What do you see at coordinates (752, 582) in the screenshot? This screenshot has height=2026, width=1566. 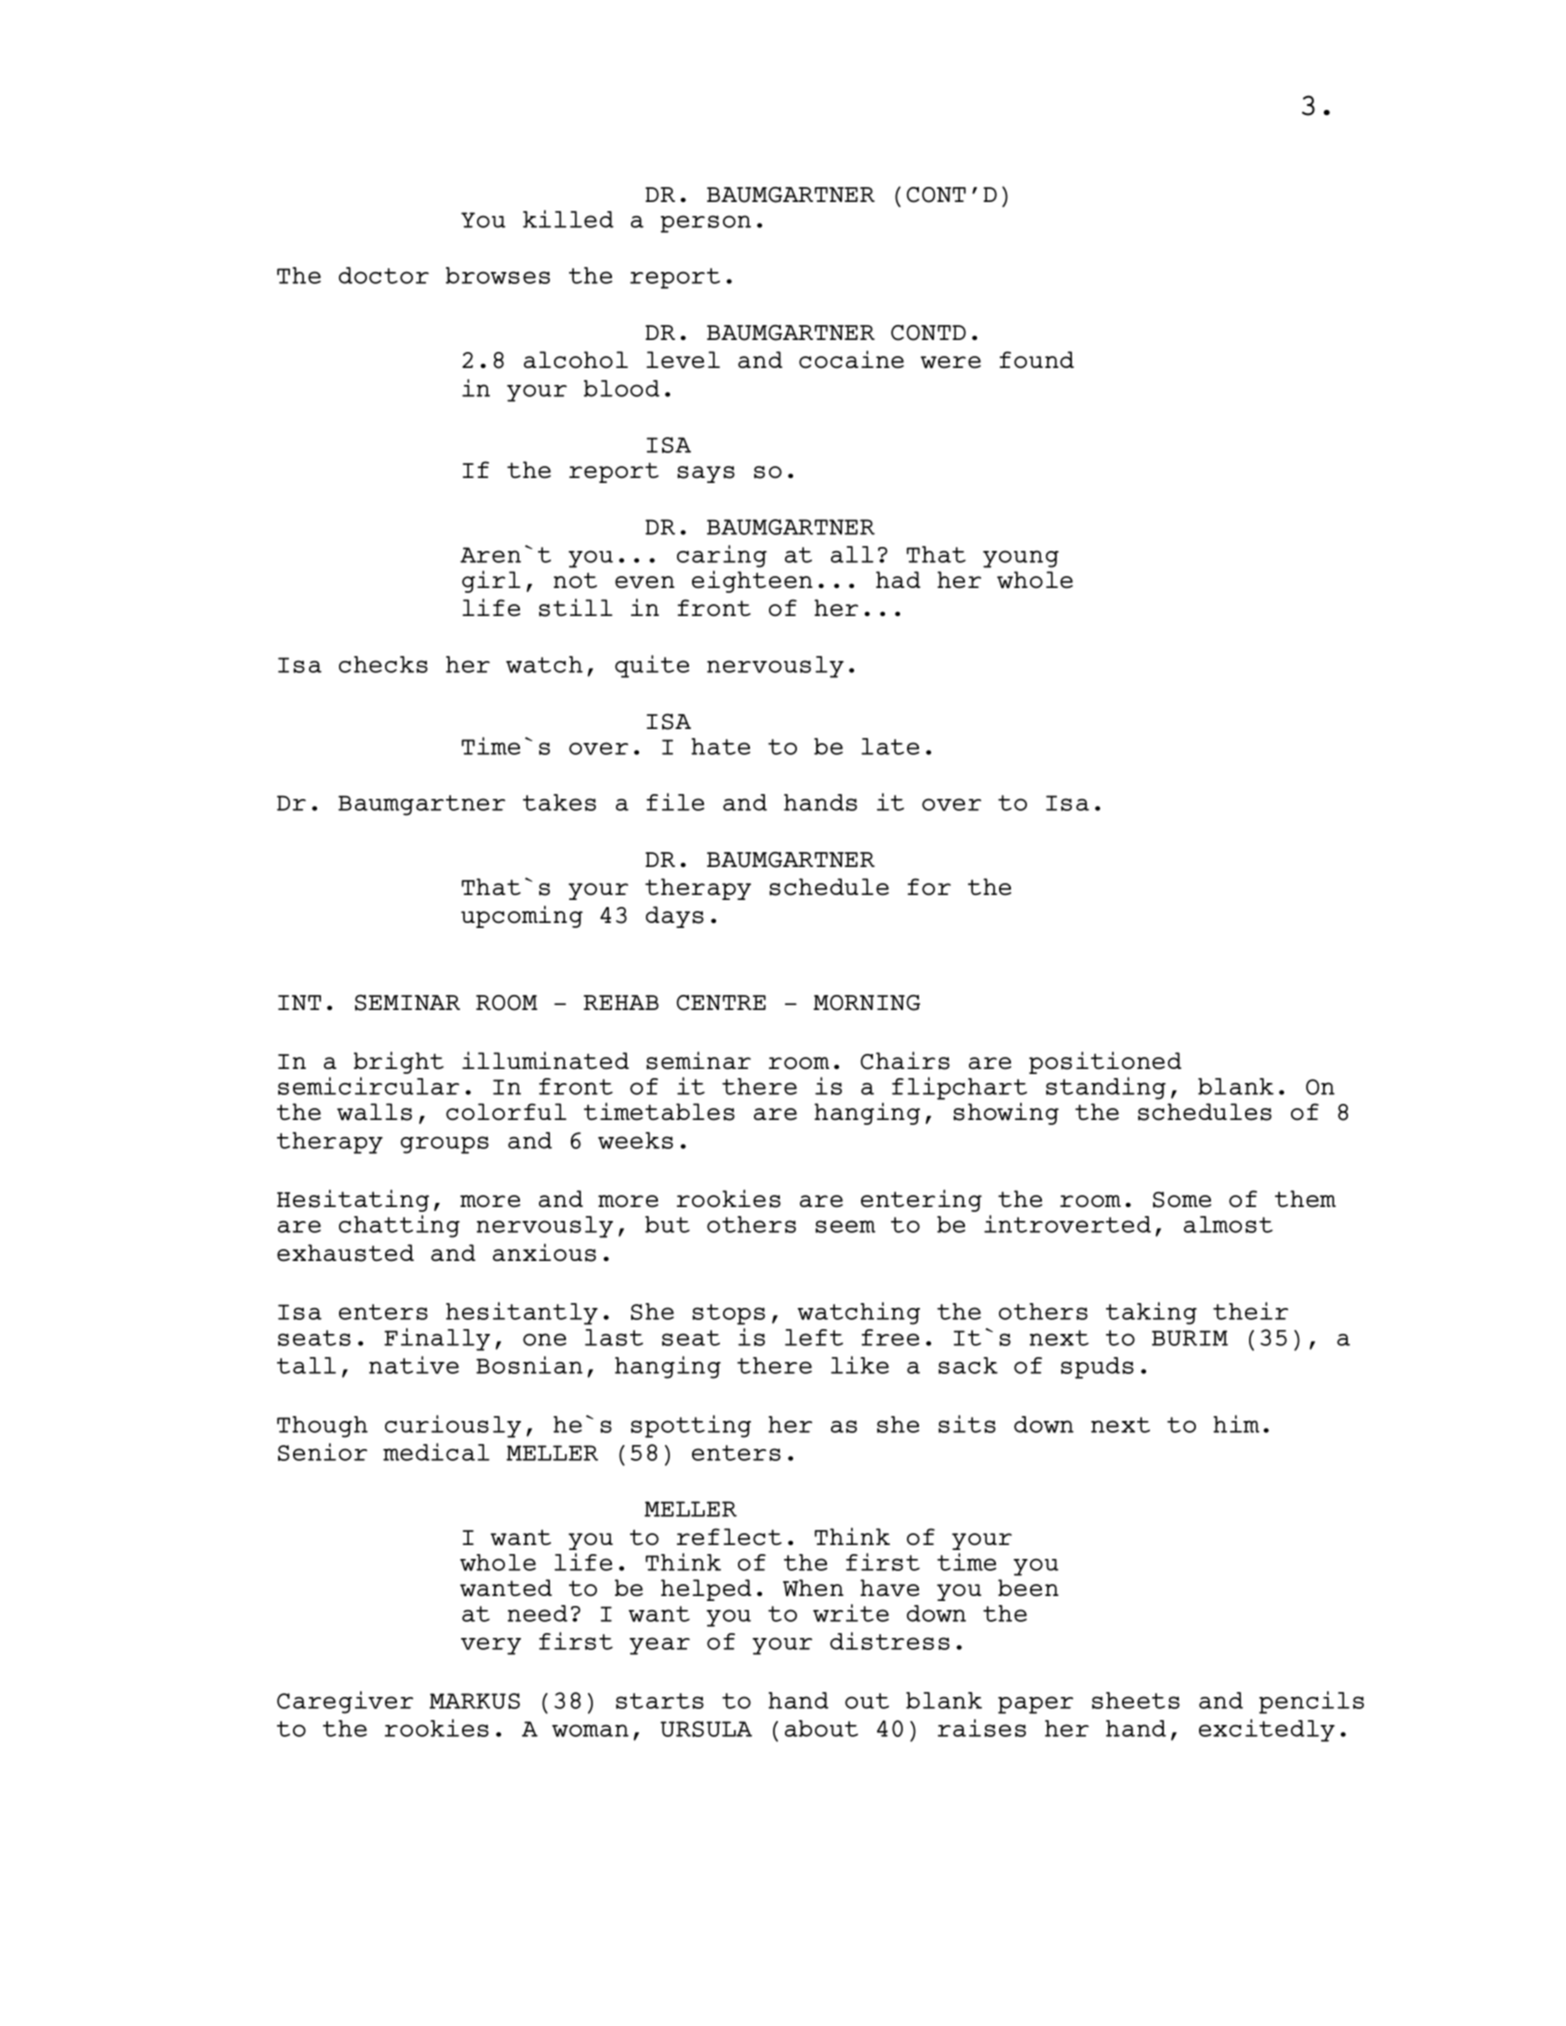 I see `eighteen` at bounding box center [752, 582].
